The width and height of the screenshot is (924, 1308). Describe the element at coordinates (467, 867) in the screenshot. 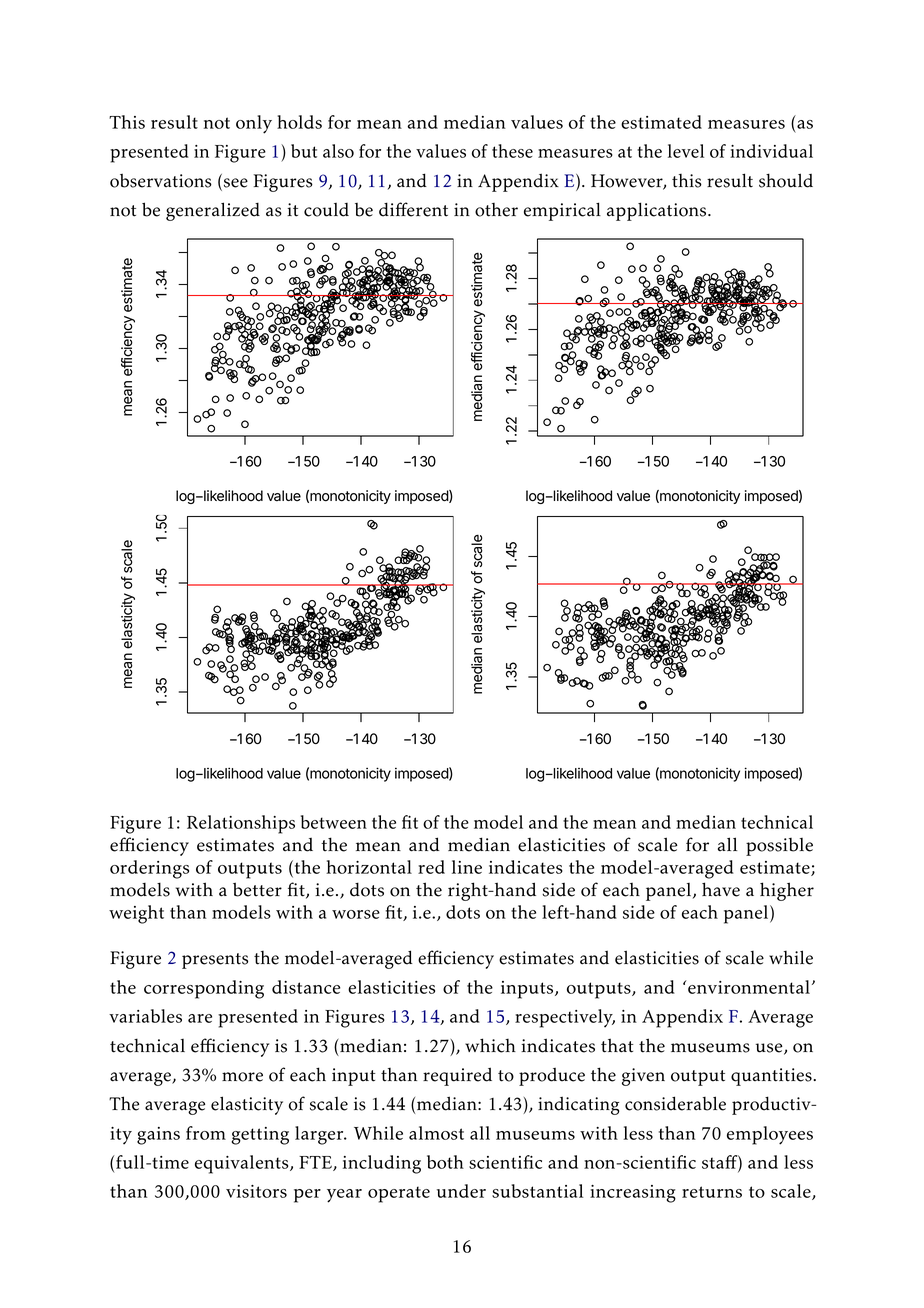

I see `line` at that location.
